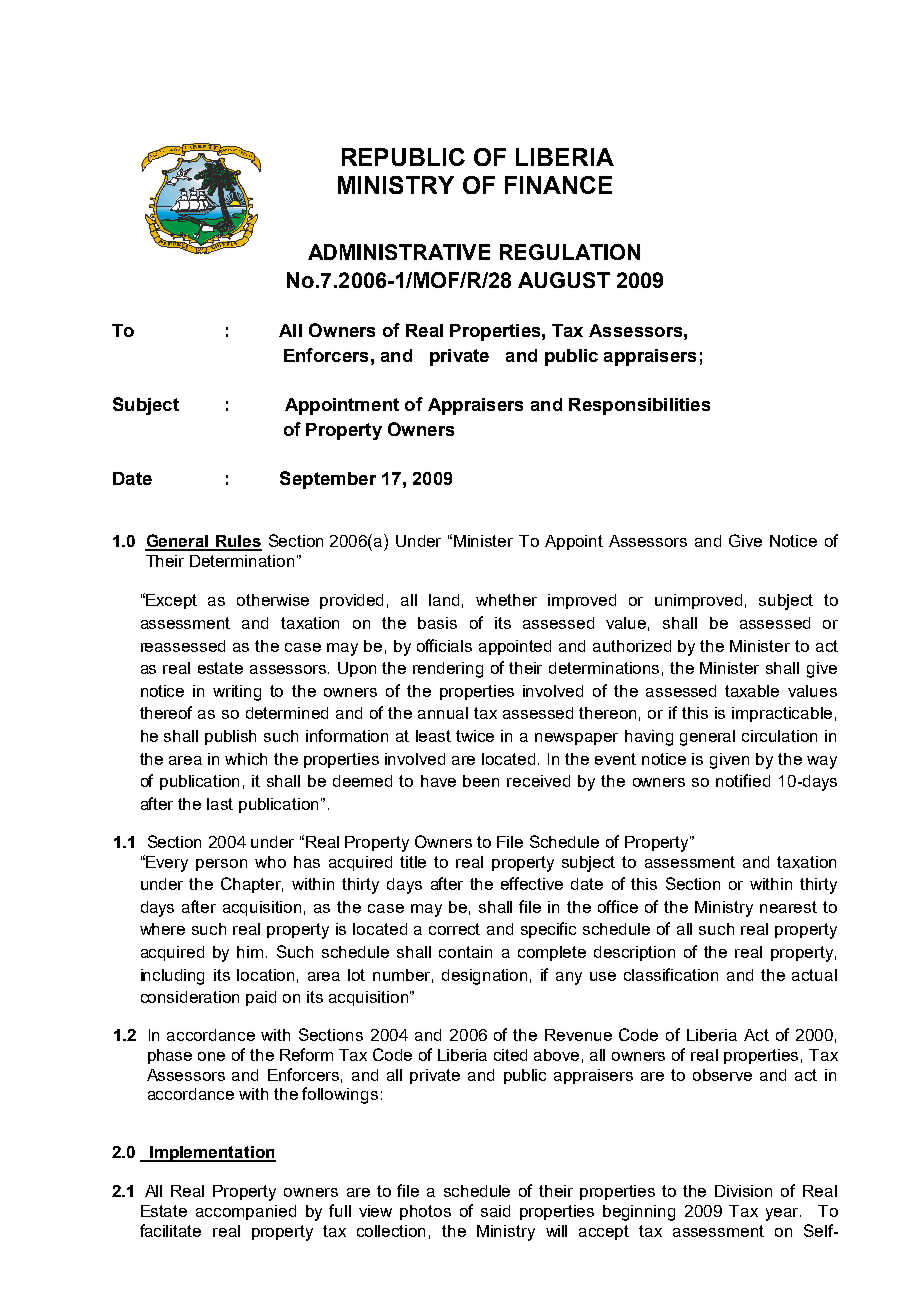 Image resolution: width=924 pixels, height=1308 pixels. Describe the element at coordinates (752, 691) in the image. I see `taxable` at that location.
